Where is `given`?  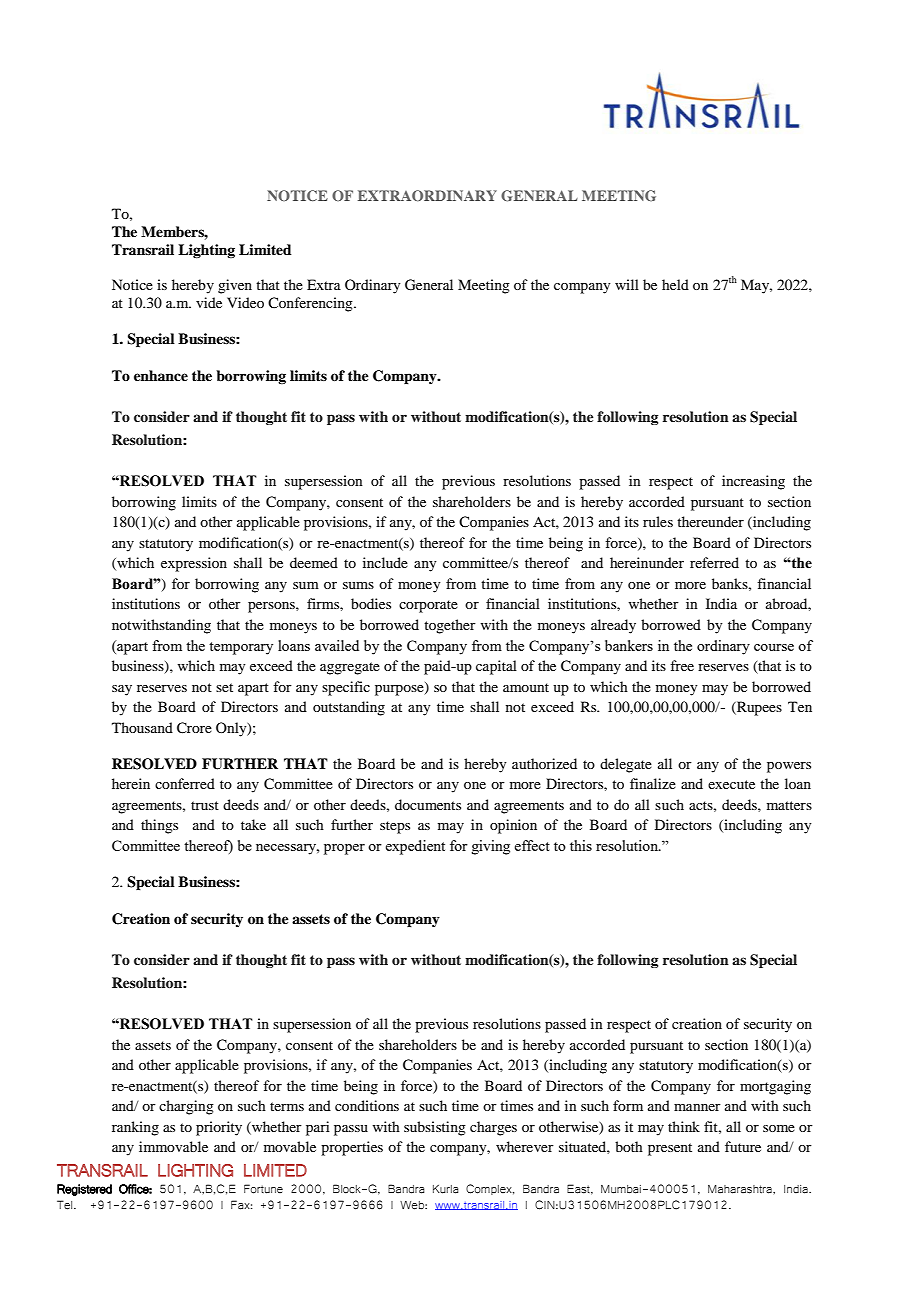
given is located at coordinates (235, 286).
